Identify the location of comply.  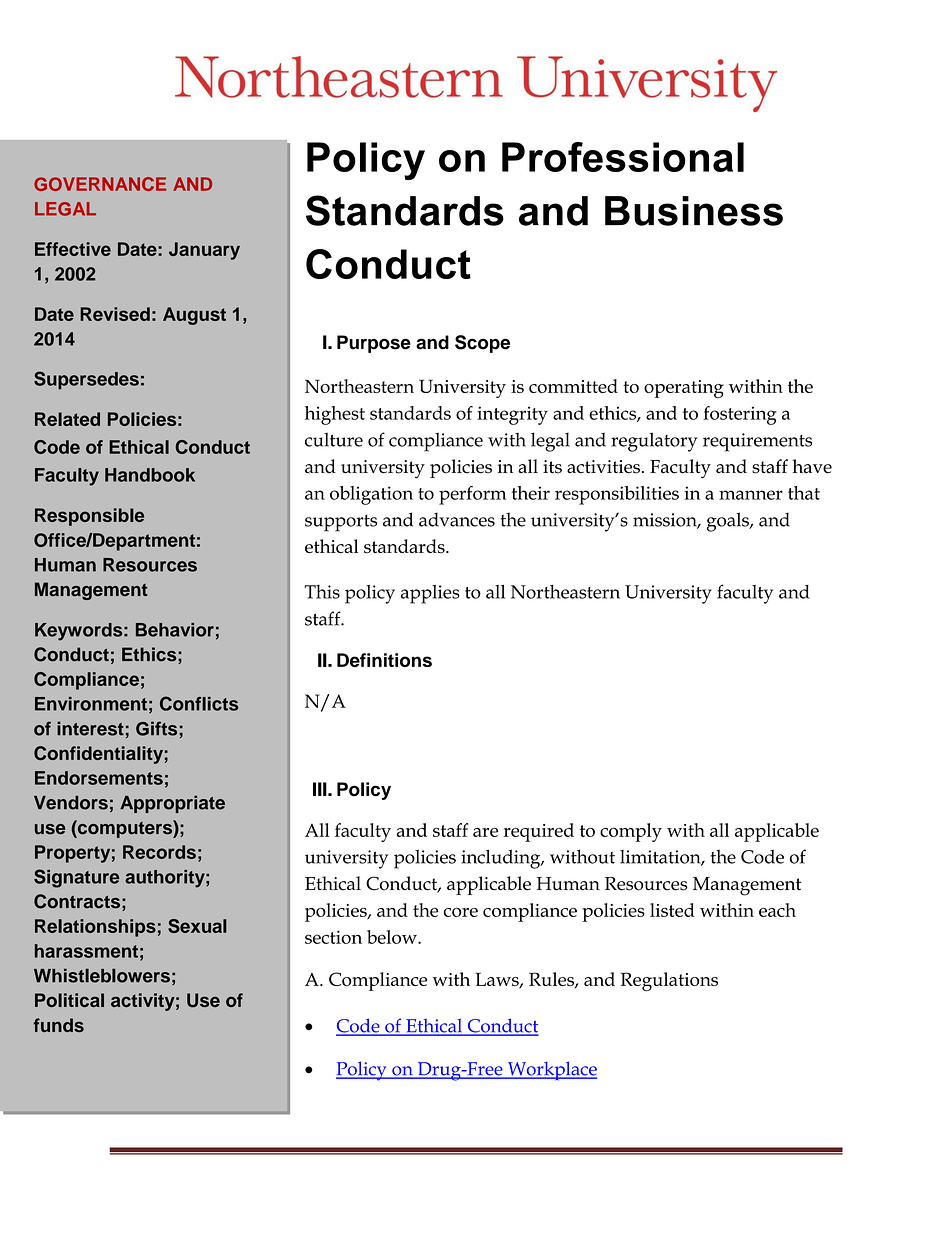
(631, 832).
